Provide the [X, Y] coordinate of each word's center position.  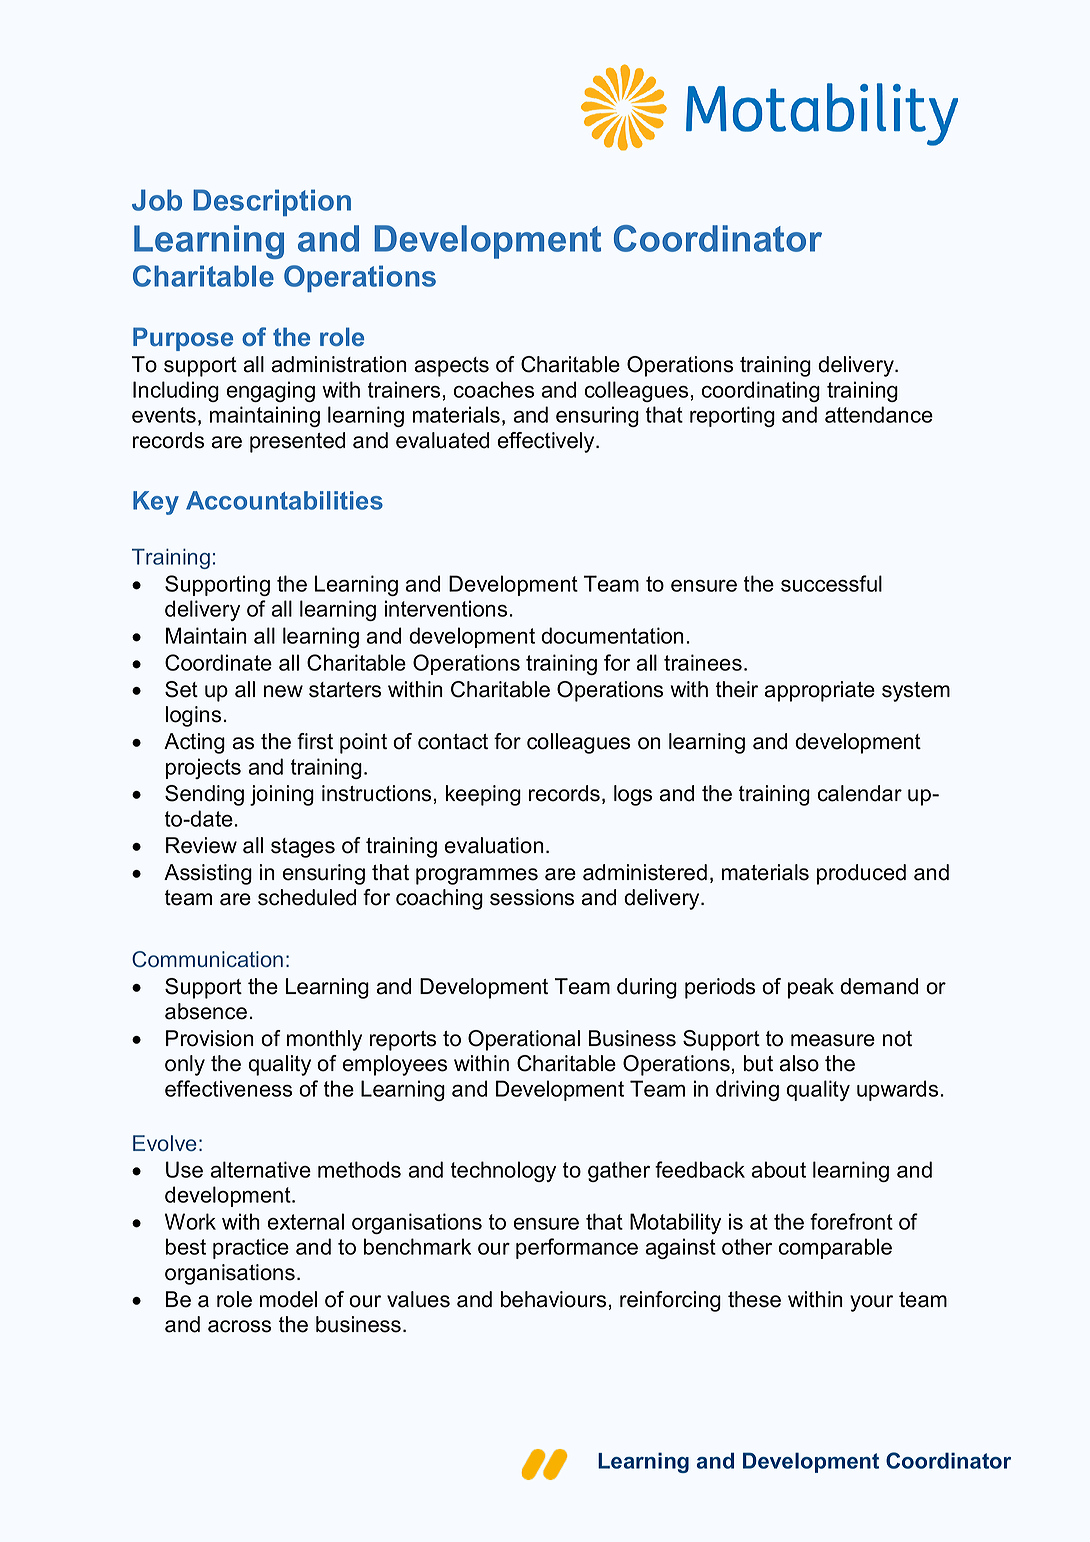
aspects [452, 367]
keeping [483, 795]
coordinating [761, 391]
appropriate [820, 691]
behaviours [553, 1299]
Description [272, 202]
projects [203, 768]
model [288, 1299]
